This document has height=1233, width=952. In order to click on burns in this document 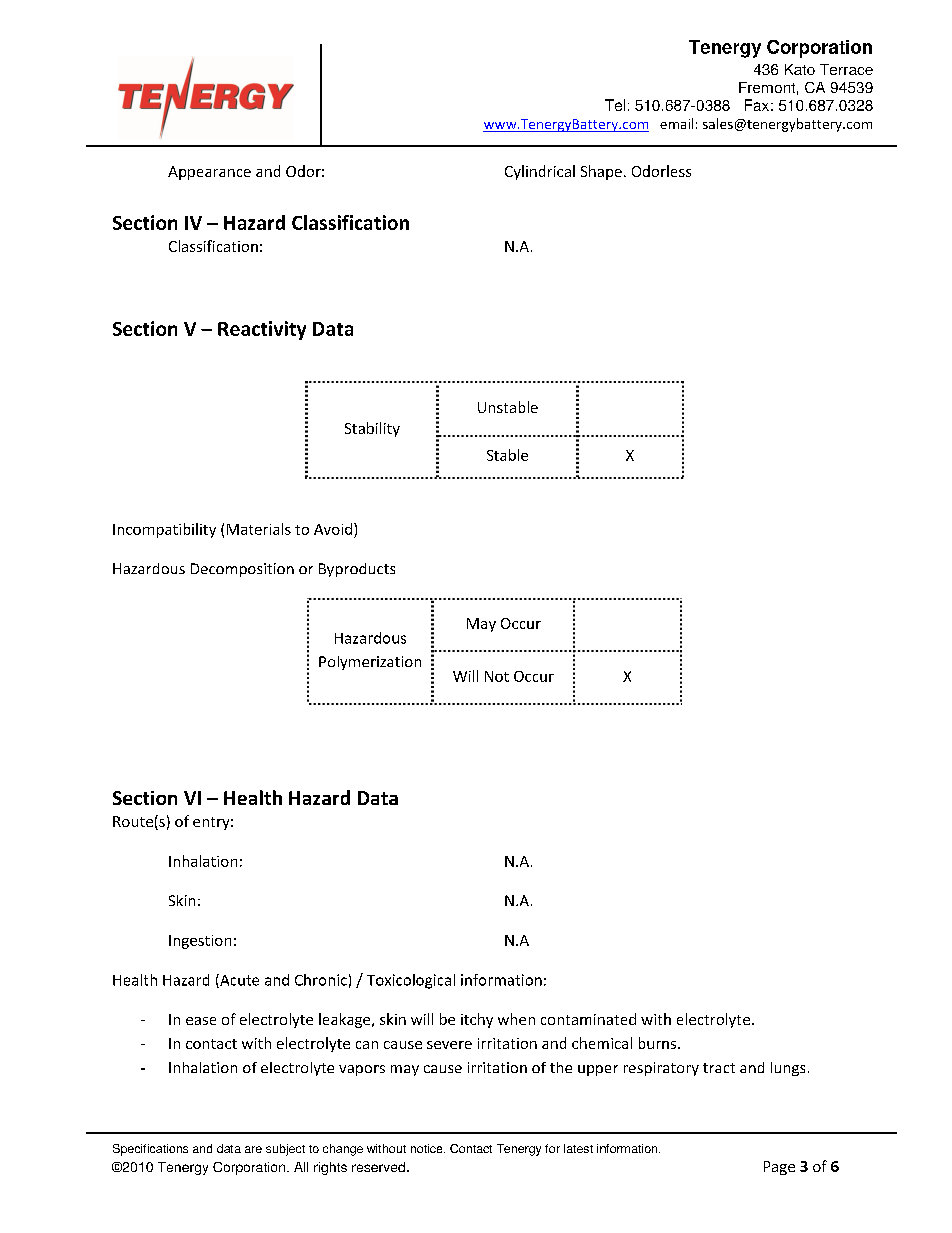, I will do `click(659, 1043)`.
